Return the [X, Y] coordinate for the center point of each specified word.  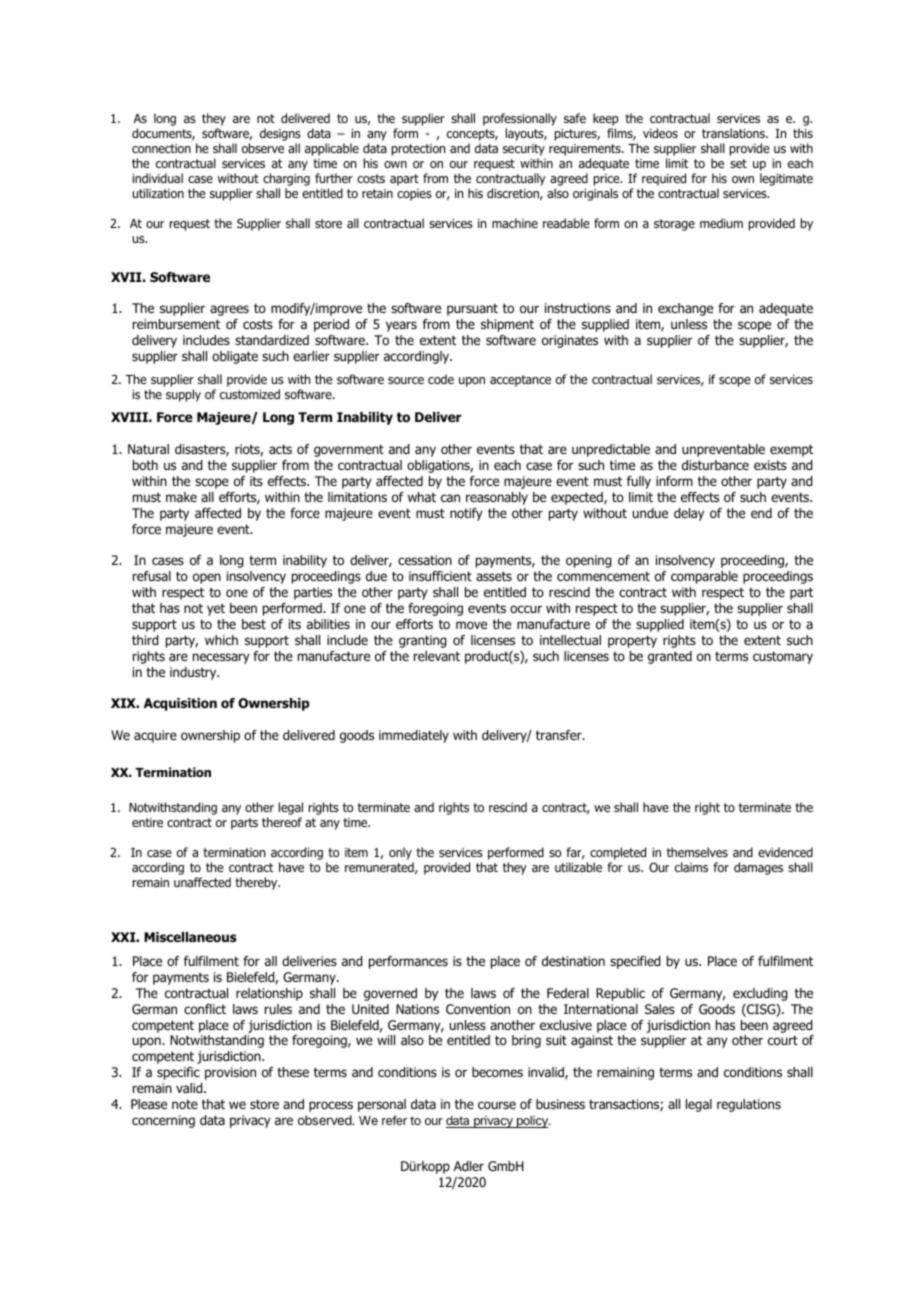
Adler [469, 1166]
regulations [749, 1105]
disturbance [715, 465]
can [450, 498]
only [401, 855]
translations [734, 133]
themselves [697, 852]
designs [280, 136]
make [181, 497]
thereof [282, 822]
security [524, 151]
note [185, 1104]
